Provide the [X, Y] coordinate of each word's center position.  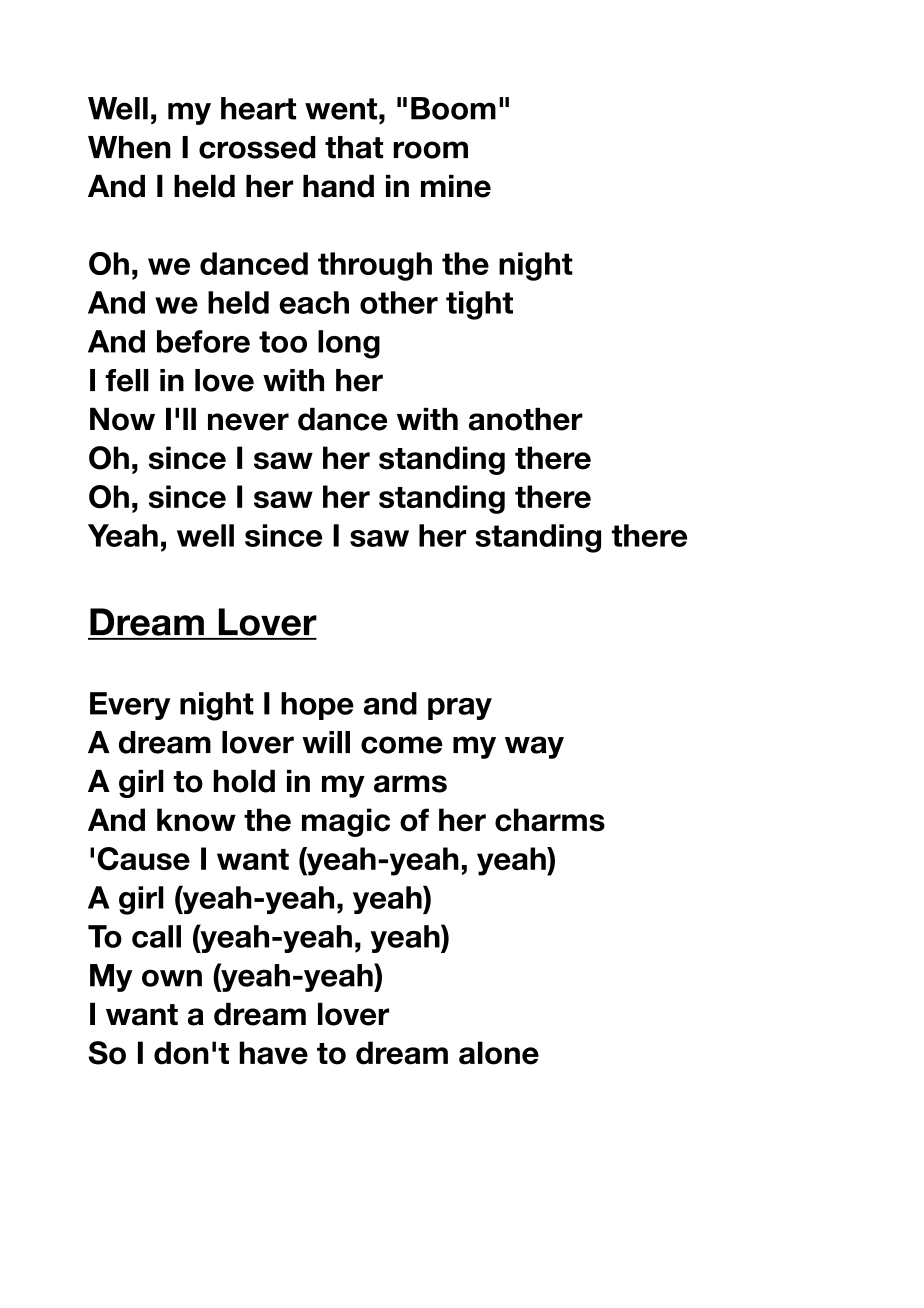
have [273, 1053]
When [129, 147]
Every [130, 706]
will [326, 742]
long [349, 344]
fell [127, 380]
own [172, 978]
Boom [453, 108]
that [354, 147]
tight [479, 305]
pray [460, 709]
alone [499, 1053]
